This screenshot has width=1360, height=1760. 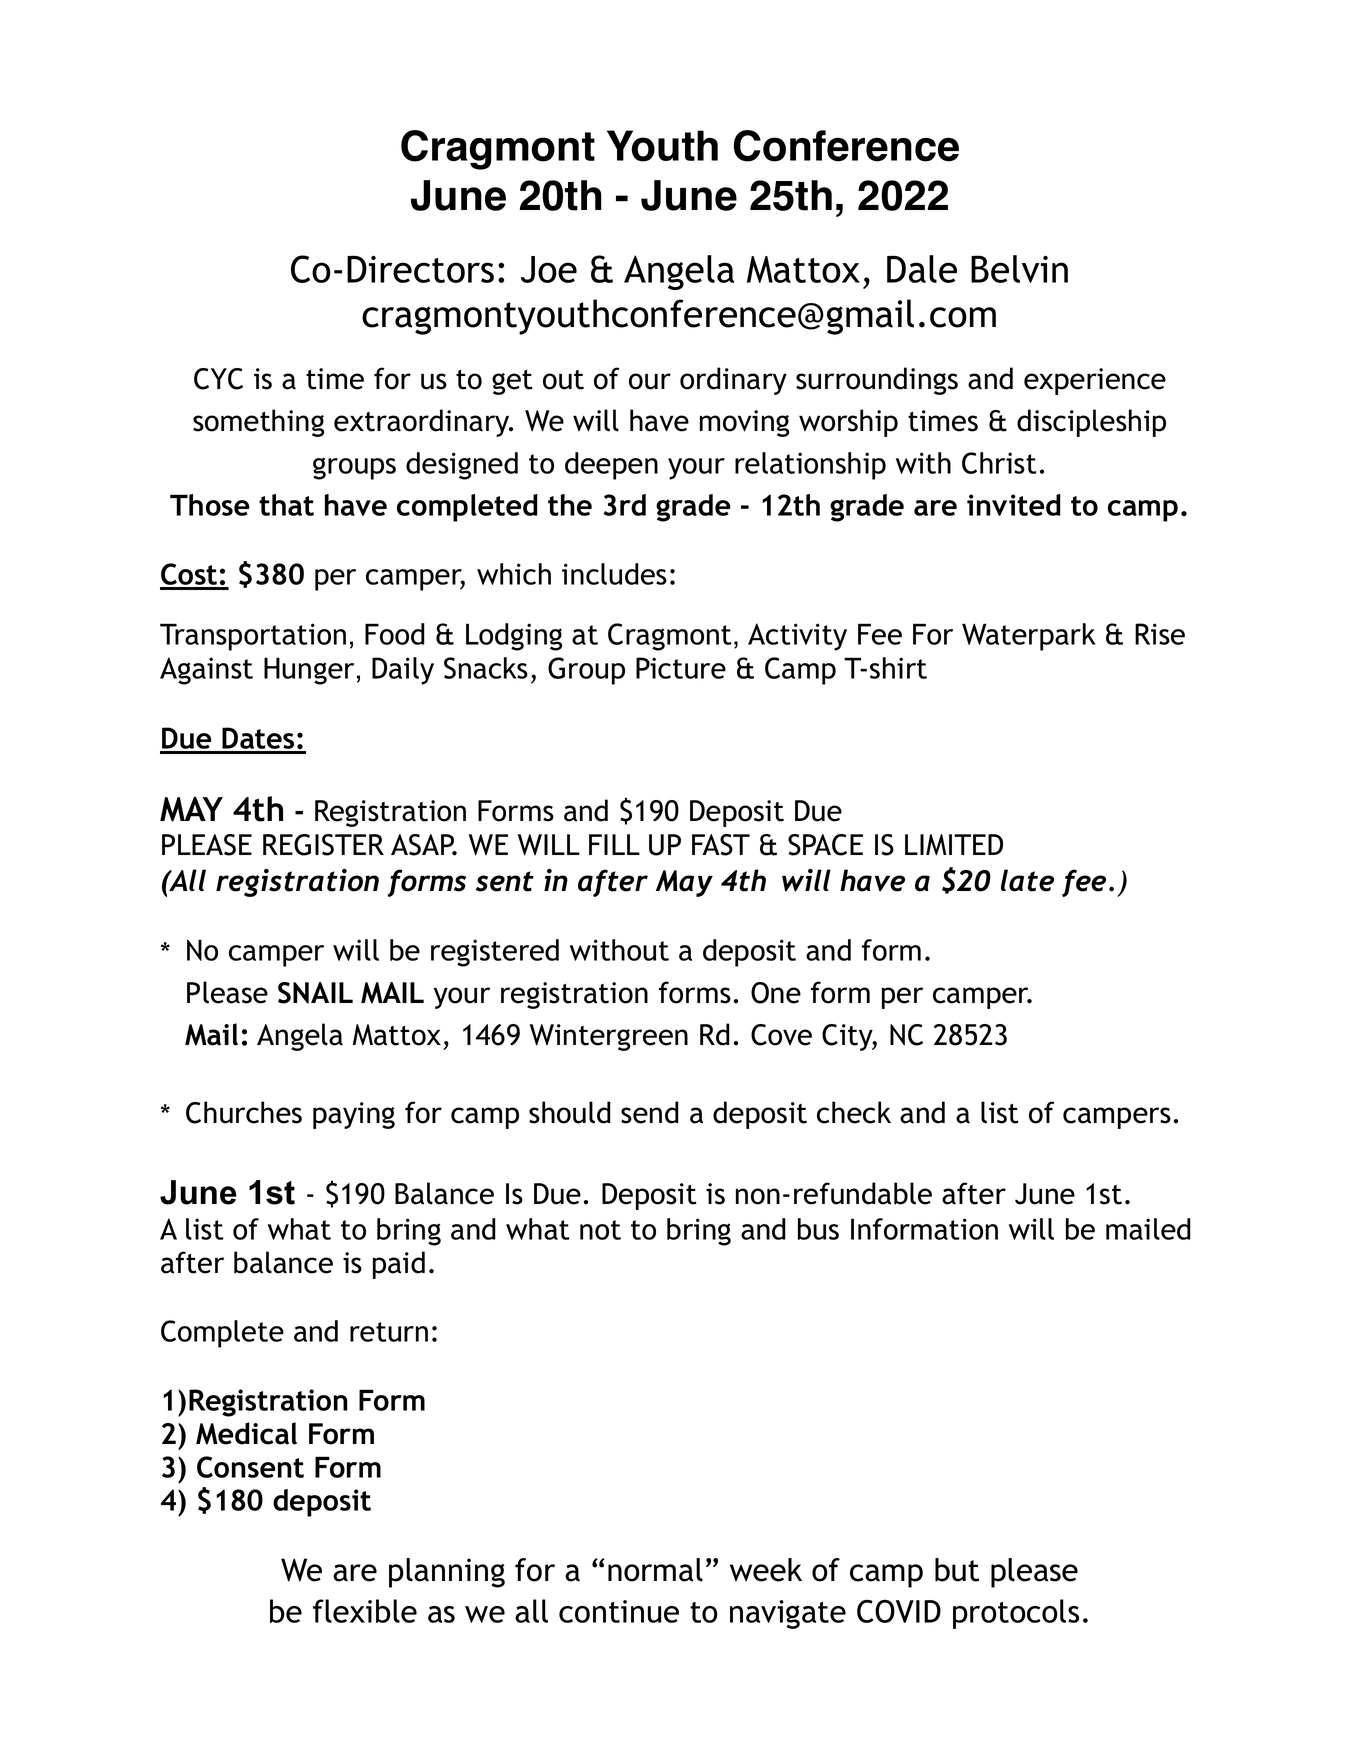 What do you see at coordinates (365, 1611) in the screenshot?
I see `flexible` at bounding box center [365, 1611].
